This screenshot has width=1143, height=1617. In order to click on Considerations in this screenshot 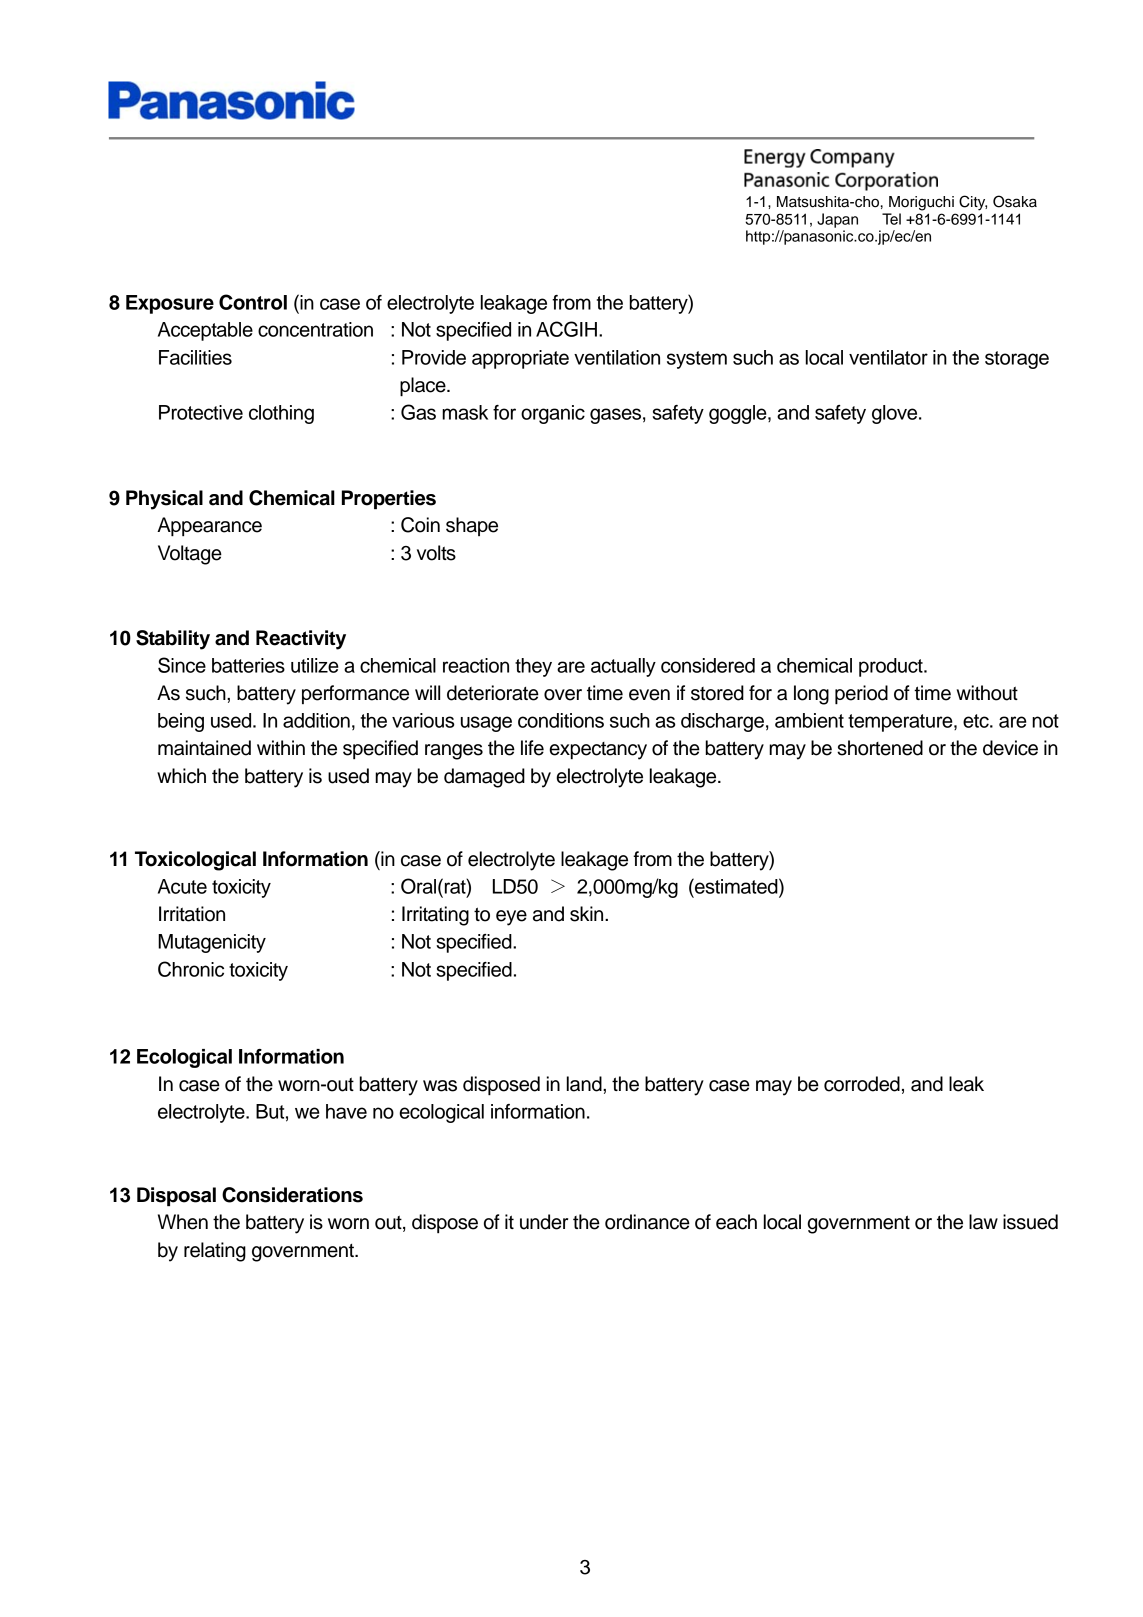, I will do `click(292, 1195)`.
